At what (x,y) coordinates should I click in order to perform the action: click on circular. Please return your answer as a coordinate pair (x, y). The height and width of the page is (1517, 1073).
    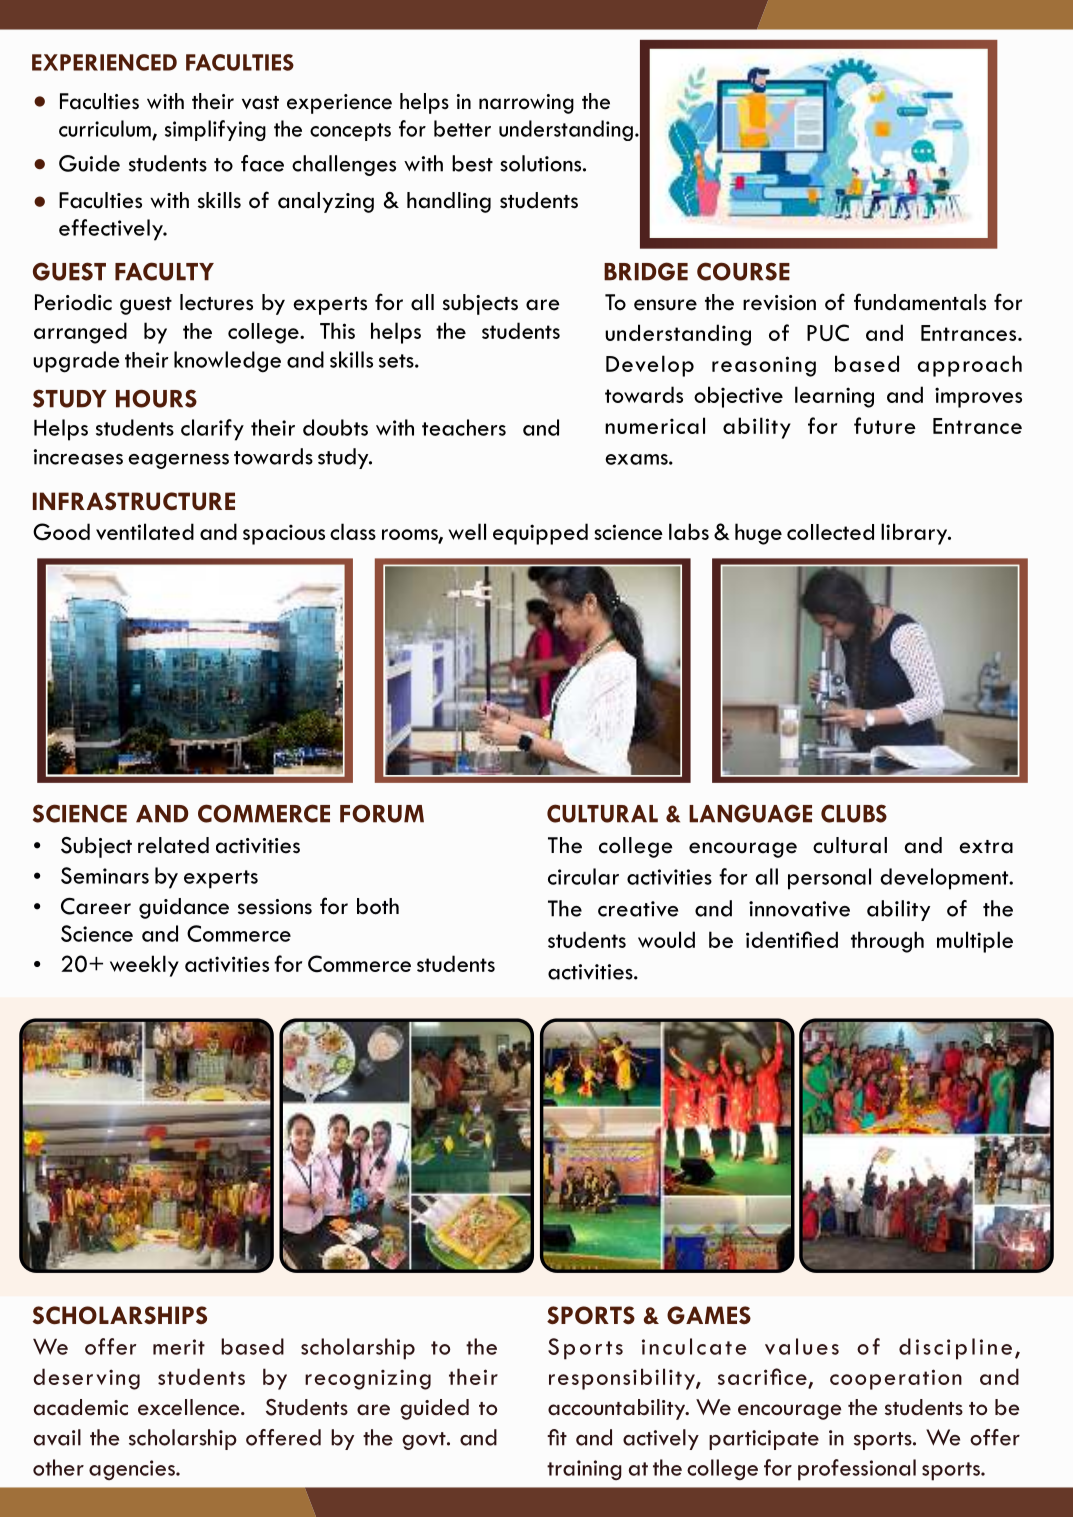
    Looking at the image, I should click on (583, 876).
